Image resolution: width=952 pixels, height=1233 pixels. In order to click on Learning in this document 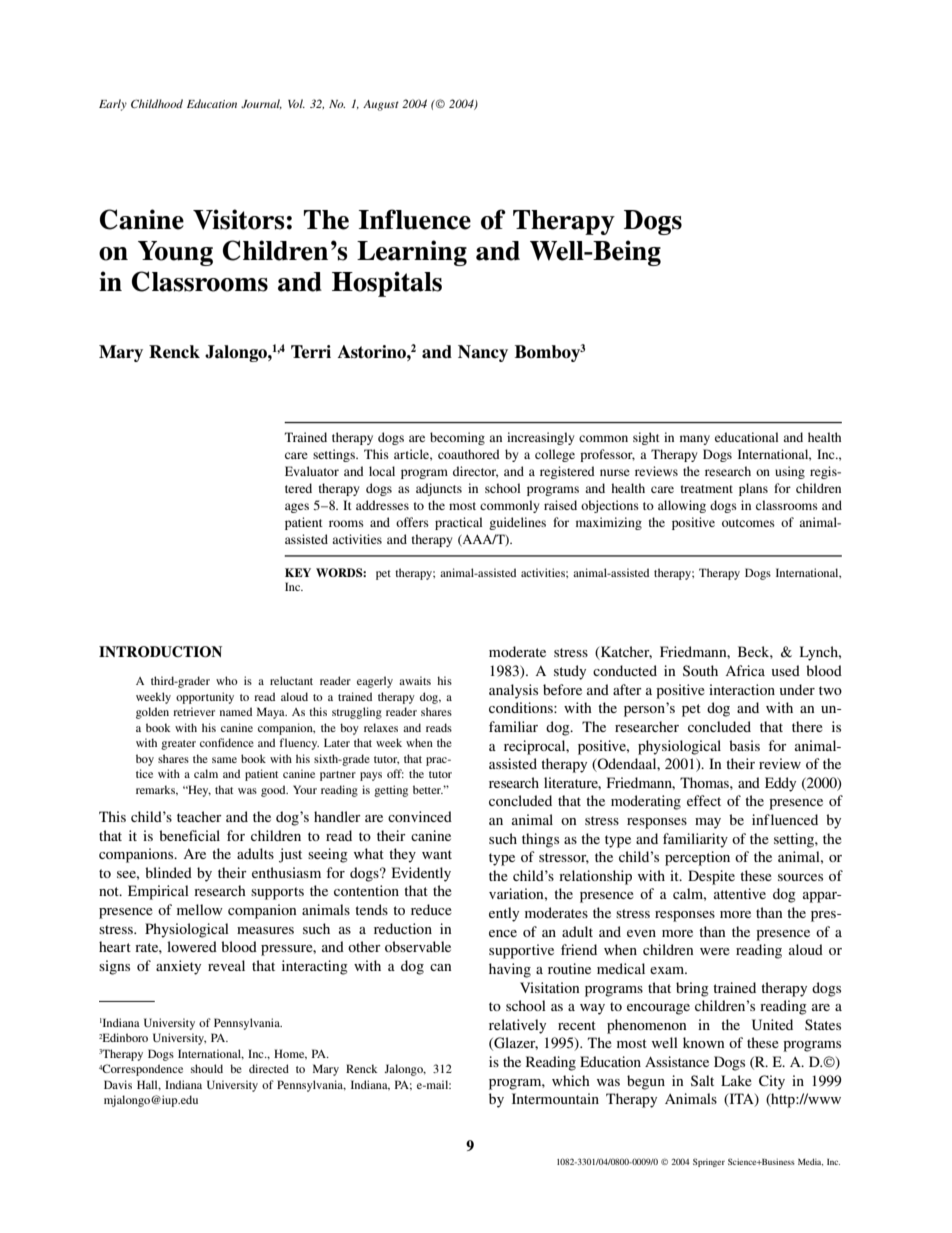, I will do `click(412, 253)`.
